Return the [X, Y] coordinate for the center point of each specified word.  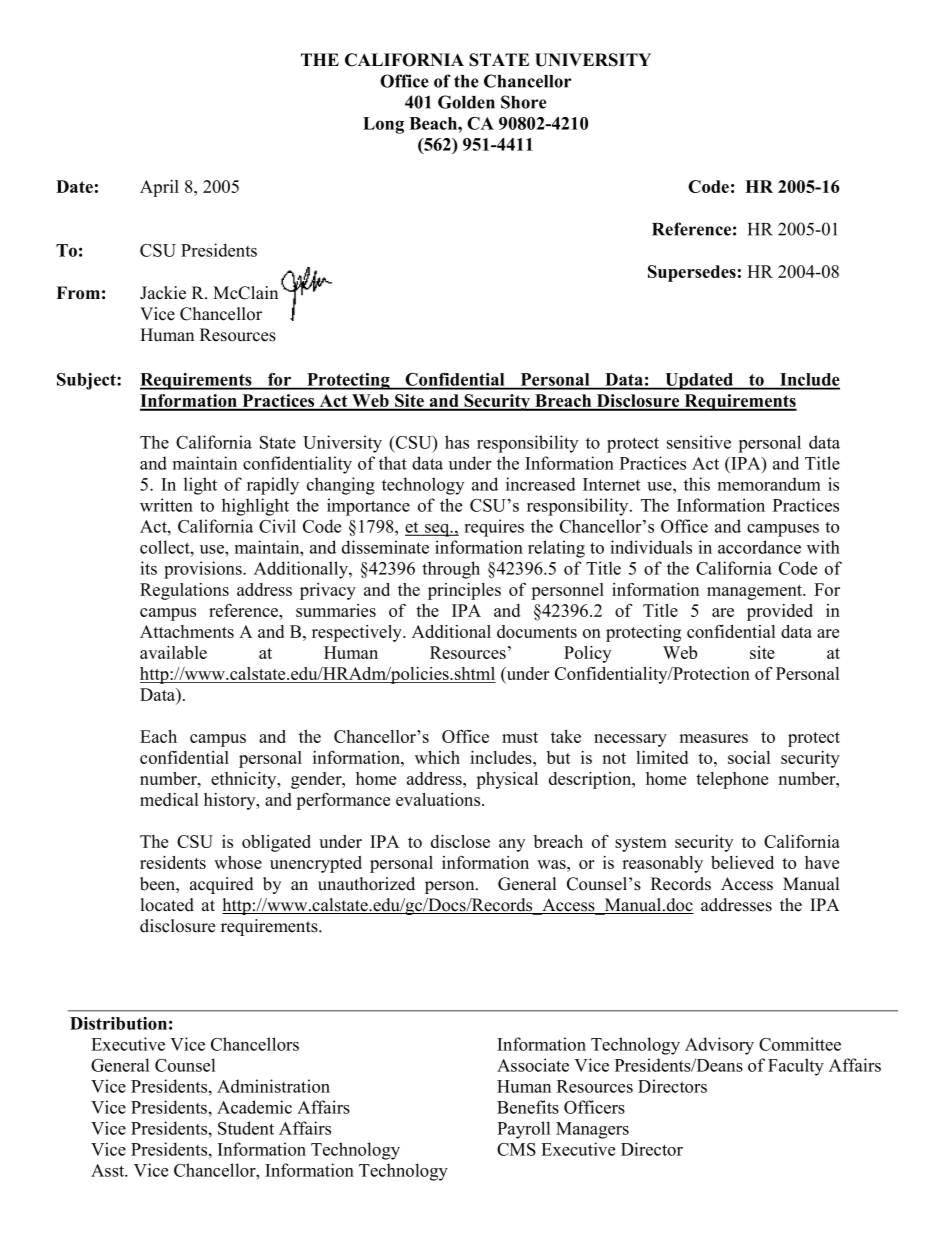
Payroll [523, 1130]
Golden [466, 102]
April [159, 188]
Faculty [796, 1067]
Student [246, 1128]
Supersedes [692, 273]
